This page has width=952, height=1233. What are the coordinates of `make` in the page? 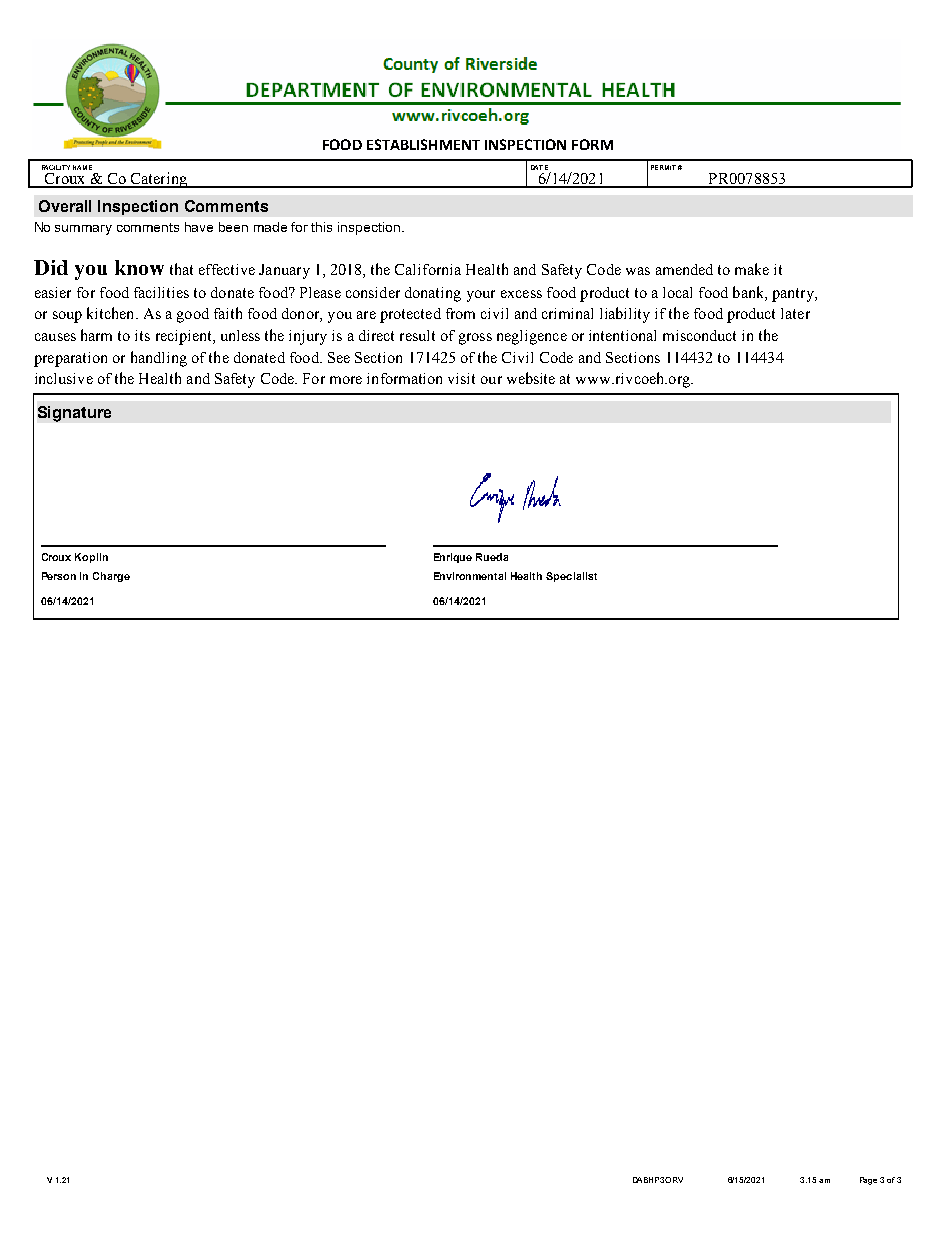 It's located at (752, 269).
